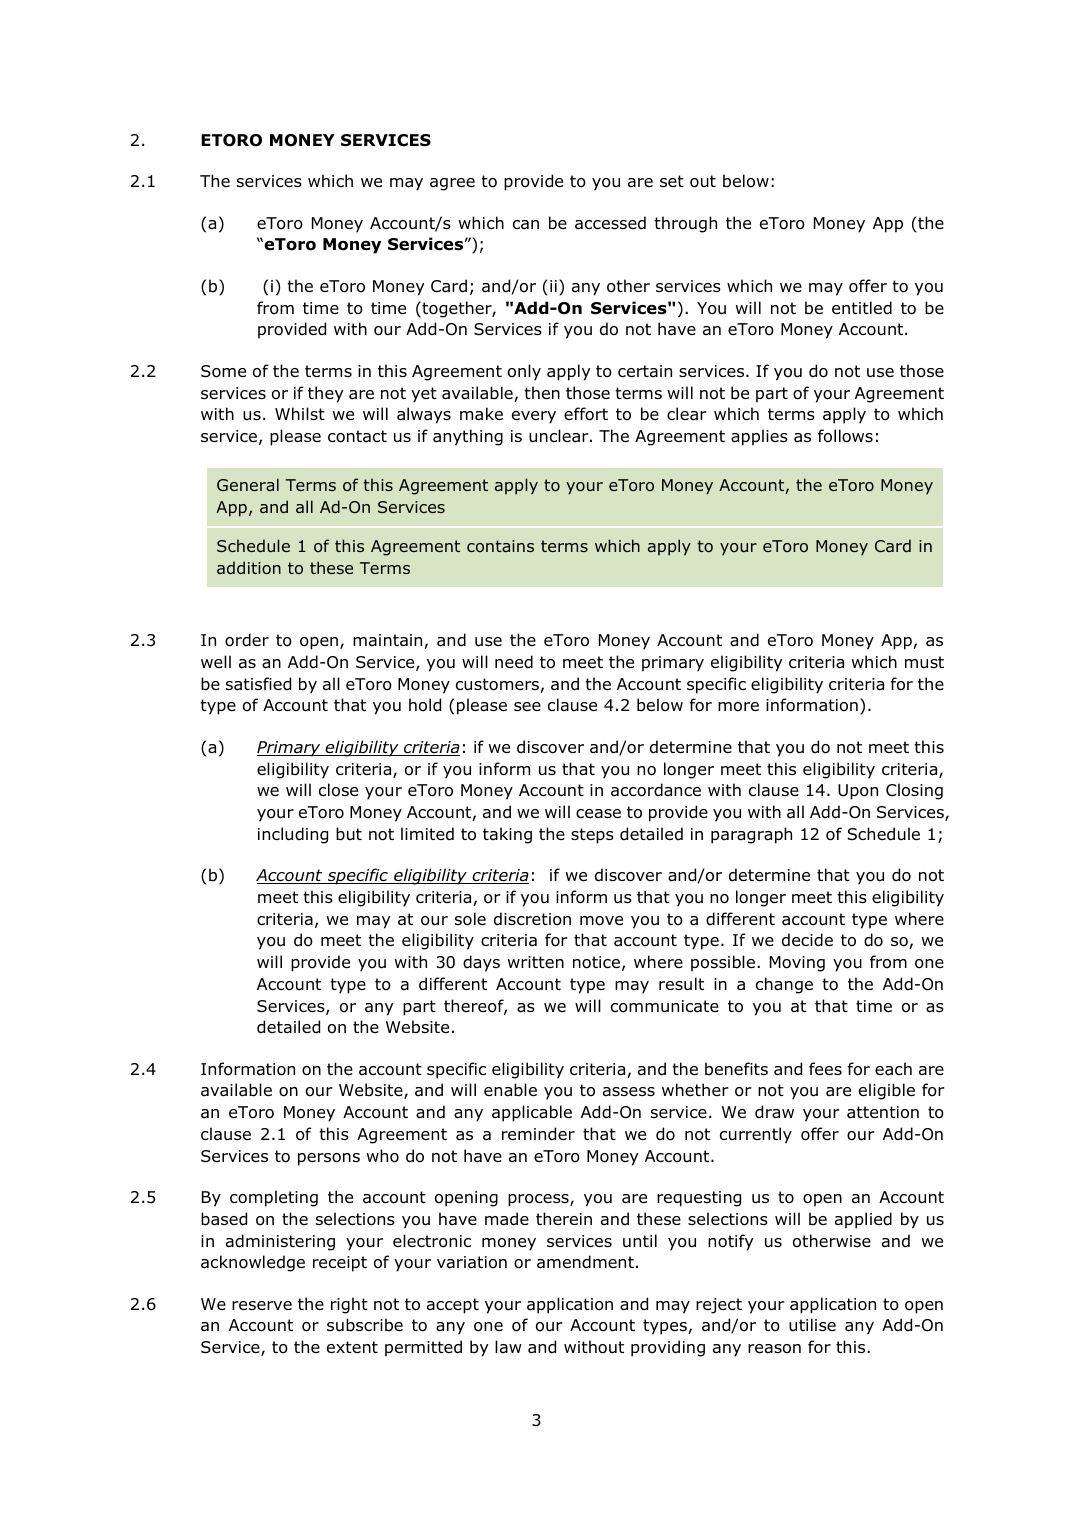  What do you see at coordinates (249, 567) in the image?
I see `addition` at bounding box center [249, 567].
